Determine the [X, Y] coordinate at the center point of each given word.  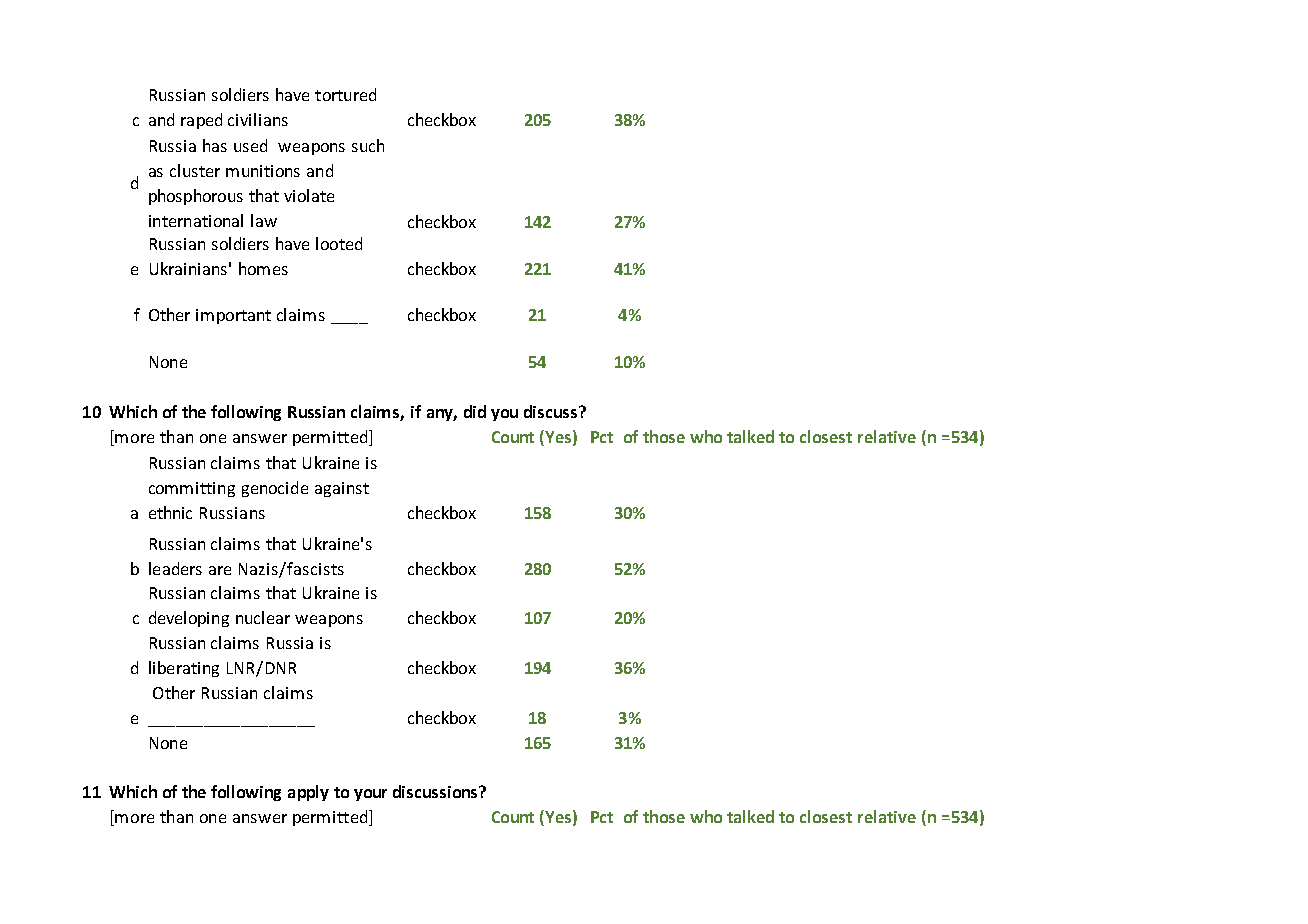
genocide [275, 489]
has [215, 145]
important [233, 316]
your [370, 795]
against [342, 489]
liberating [184, 669]
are [220, 570]
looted [339, 243]
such [368, 145]
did [475, 411]
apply [308, 793]
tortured [345, 94]
